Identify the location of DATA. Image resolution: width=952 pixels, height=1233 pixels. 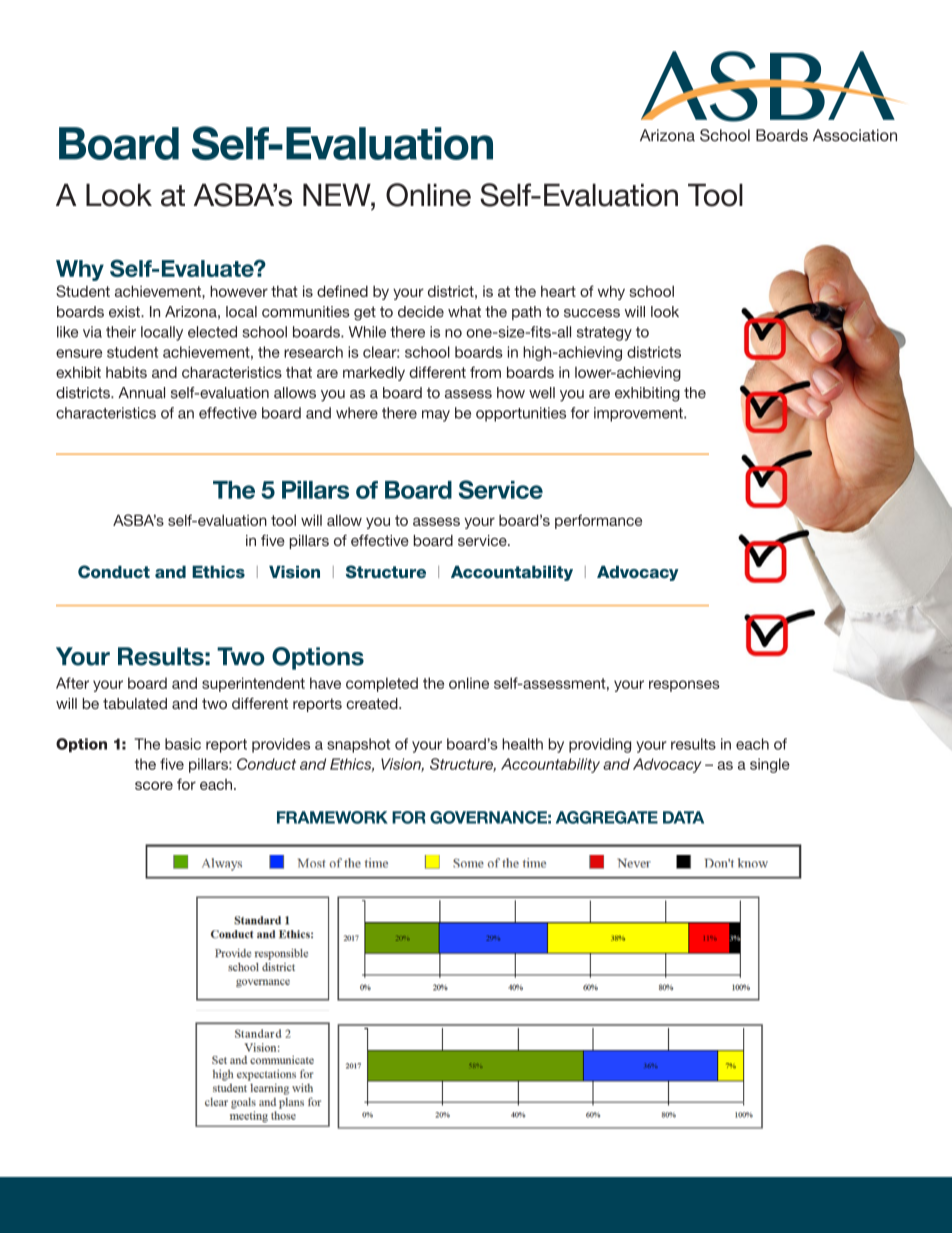
(683, 817).
